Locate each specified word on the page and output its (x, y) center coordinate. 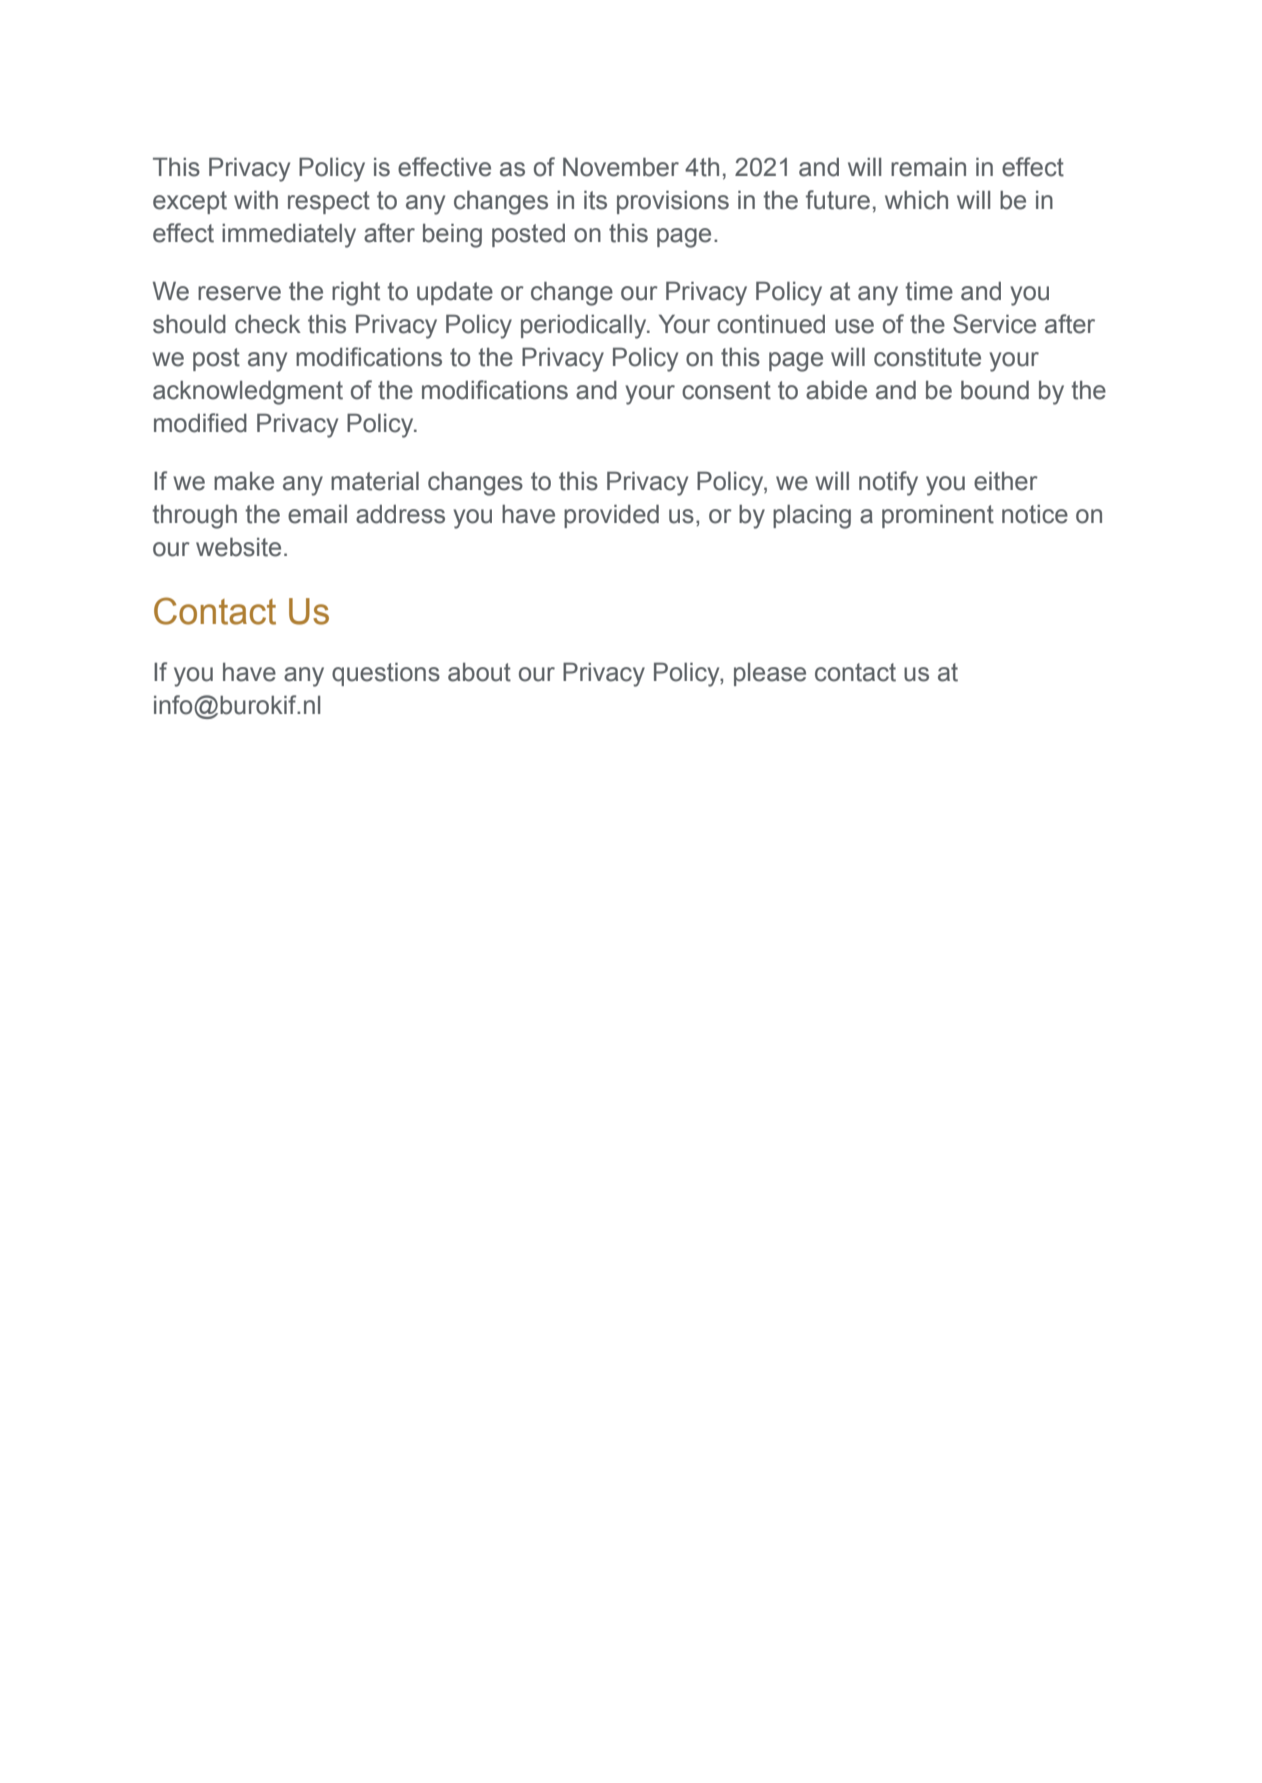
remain (928, 167)
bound (995, 390)
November (621, 167)
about (479, 672)
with (256, 200)
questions (386, 674)
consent (726, 390)
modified (200, 423)
